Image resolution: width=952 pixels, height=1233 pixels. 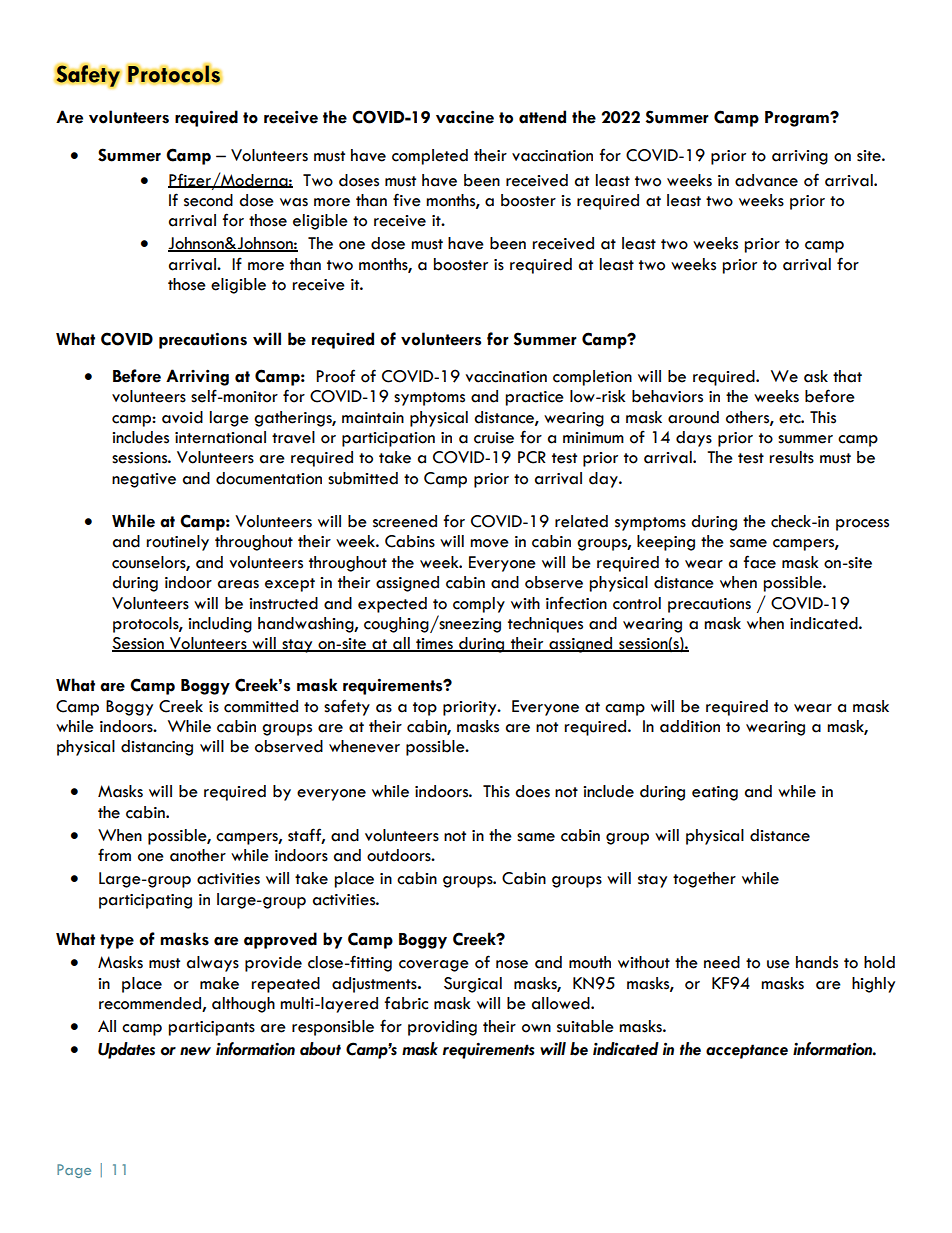 I want to click on practice, so click(x=535, y=398).
